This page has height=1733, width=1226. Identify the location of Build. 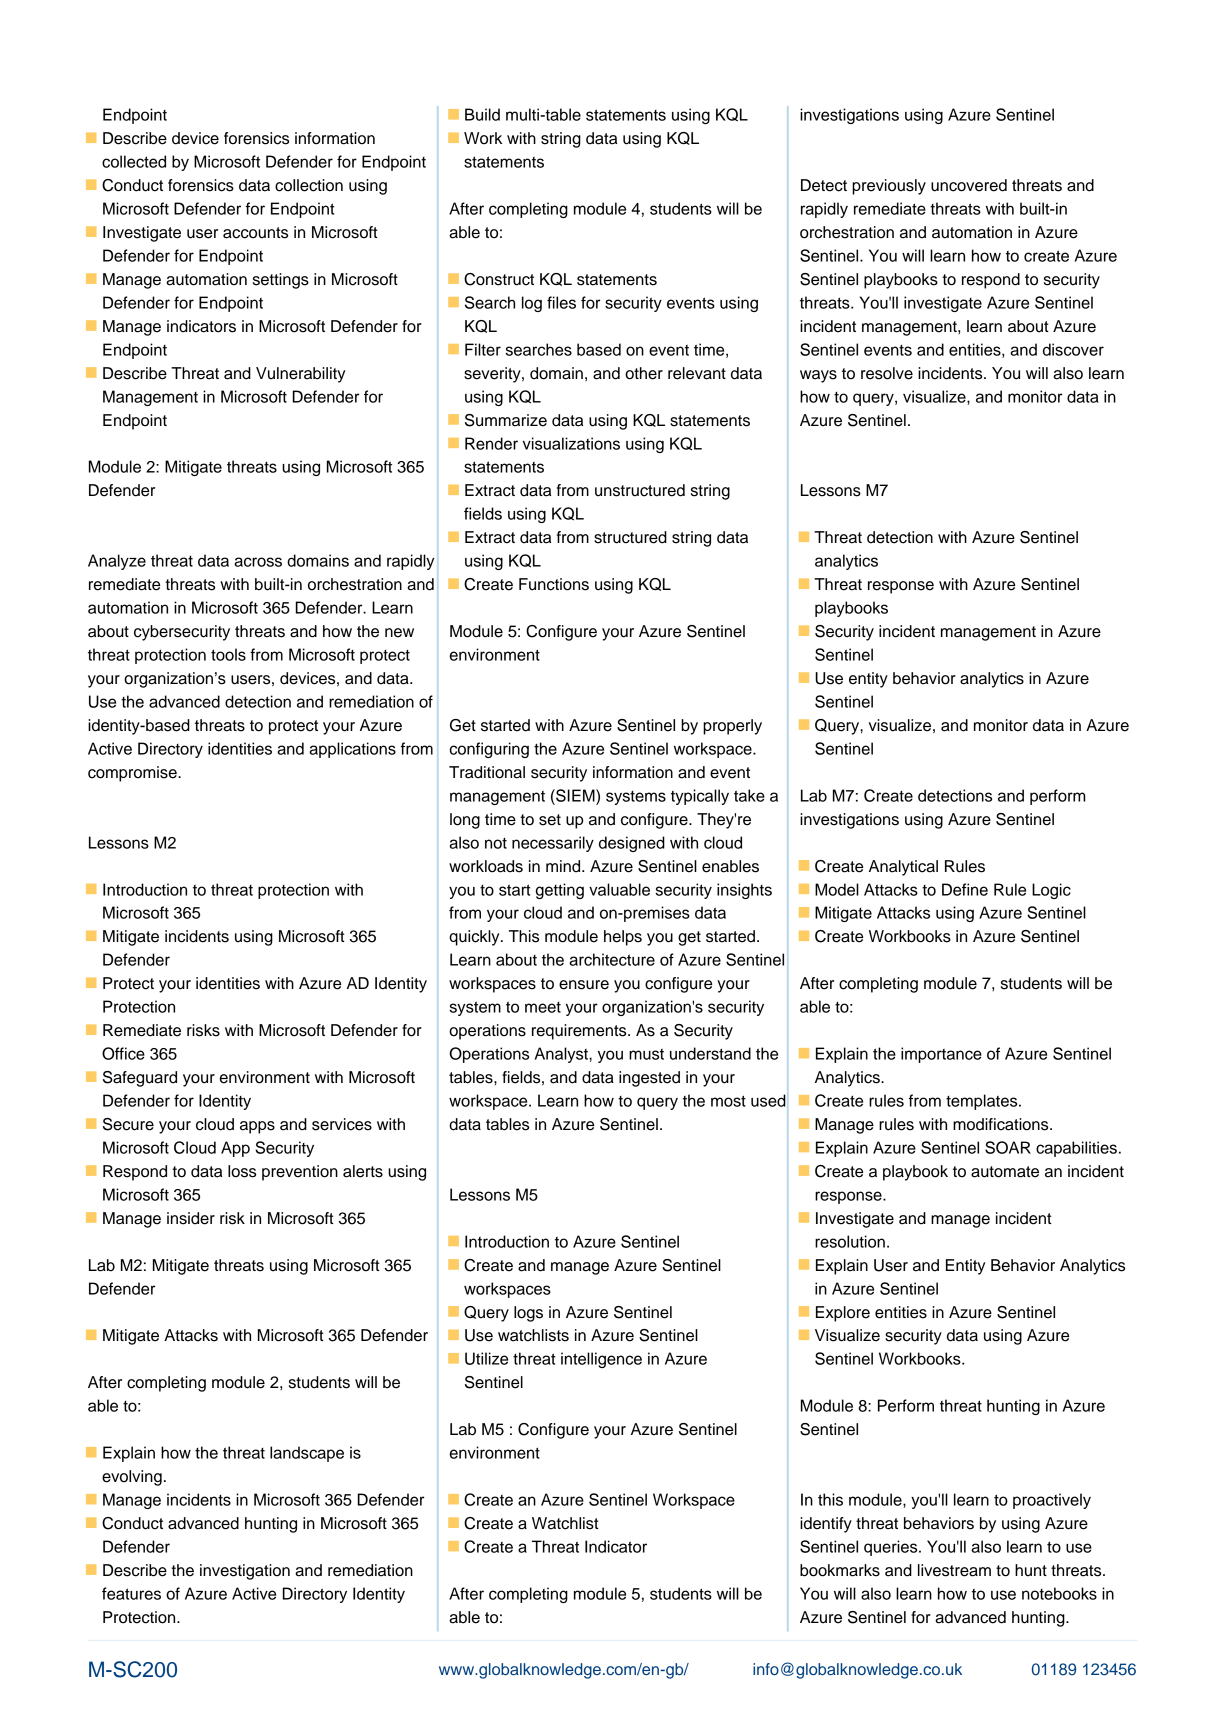
(482, 114).
